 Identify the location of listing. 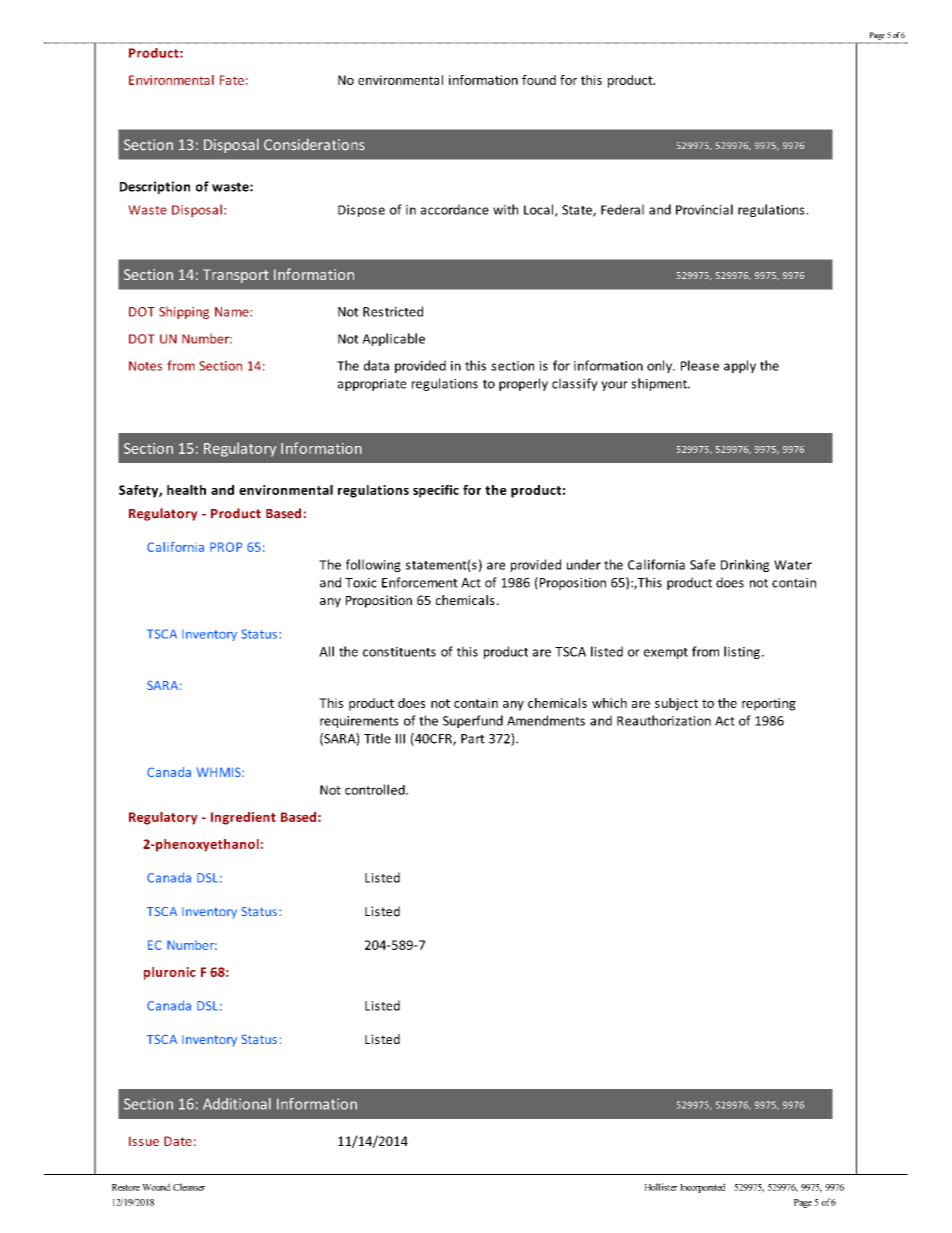
(742, 652).
